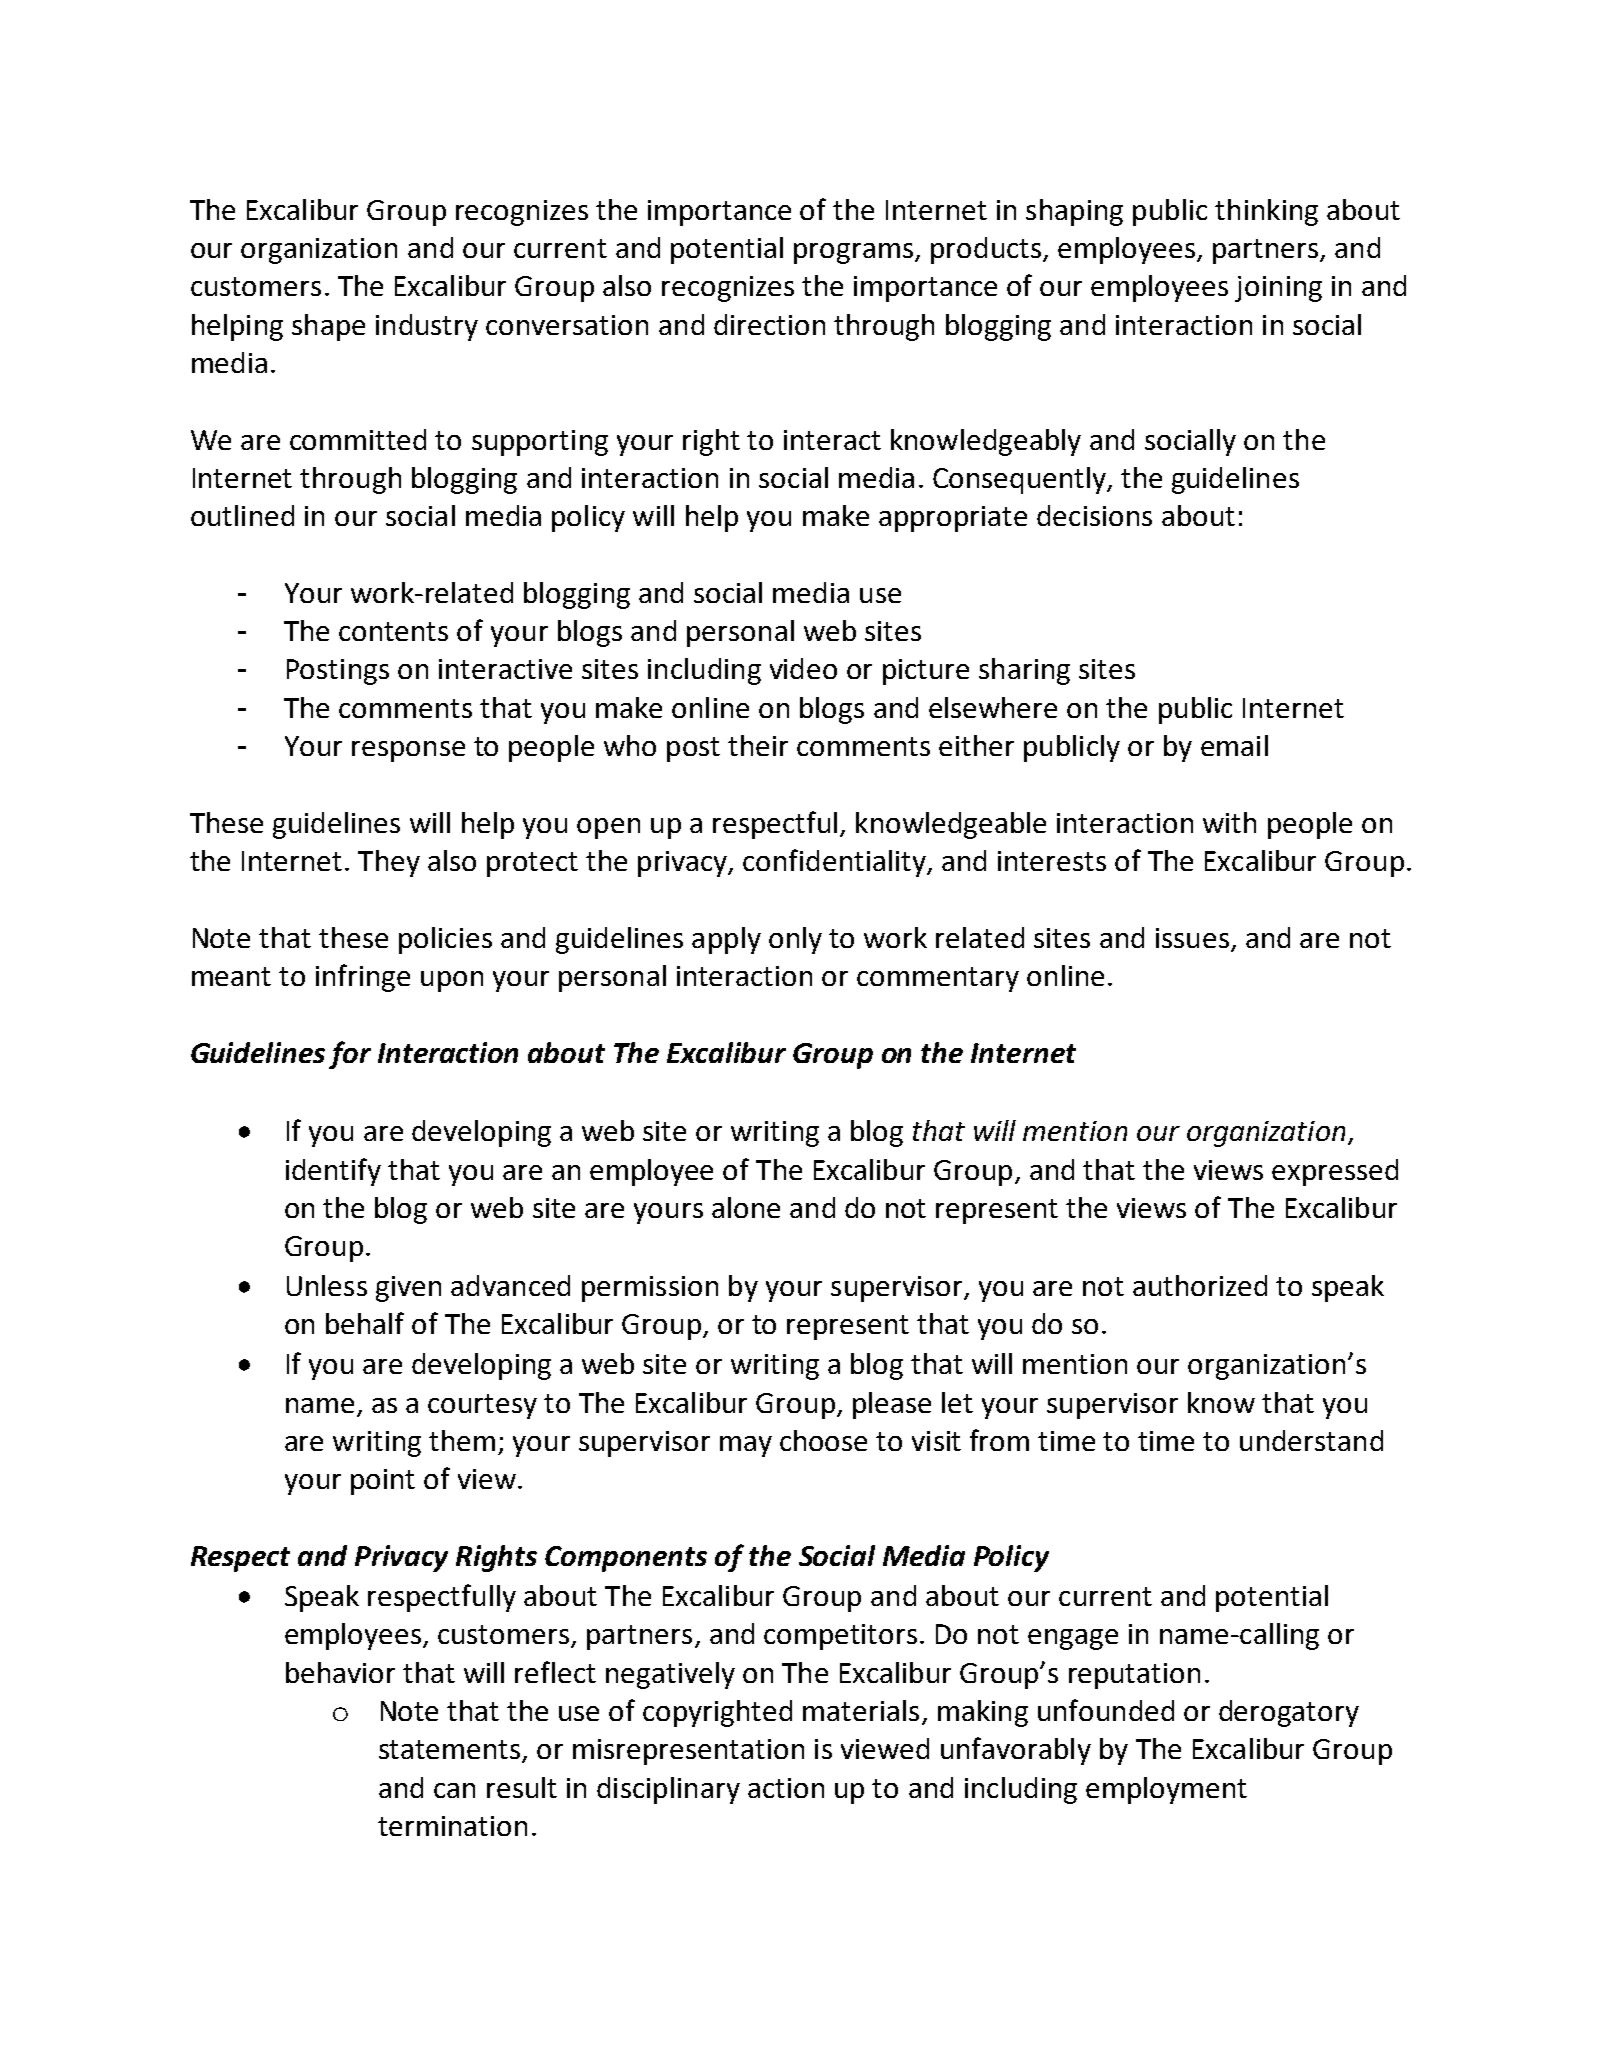 The height and width of the image is (2072, 1601). What do you see at coordinates (350, 1055) in the image?
I see `for` at bounding box center [350, 1055].
